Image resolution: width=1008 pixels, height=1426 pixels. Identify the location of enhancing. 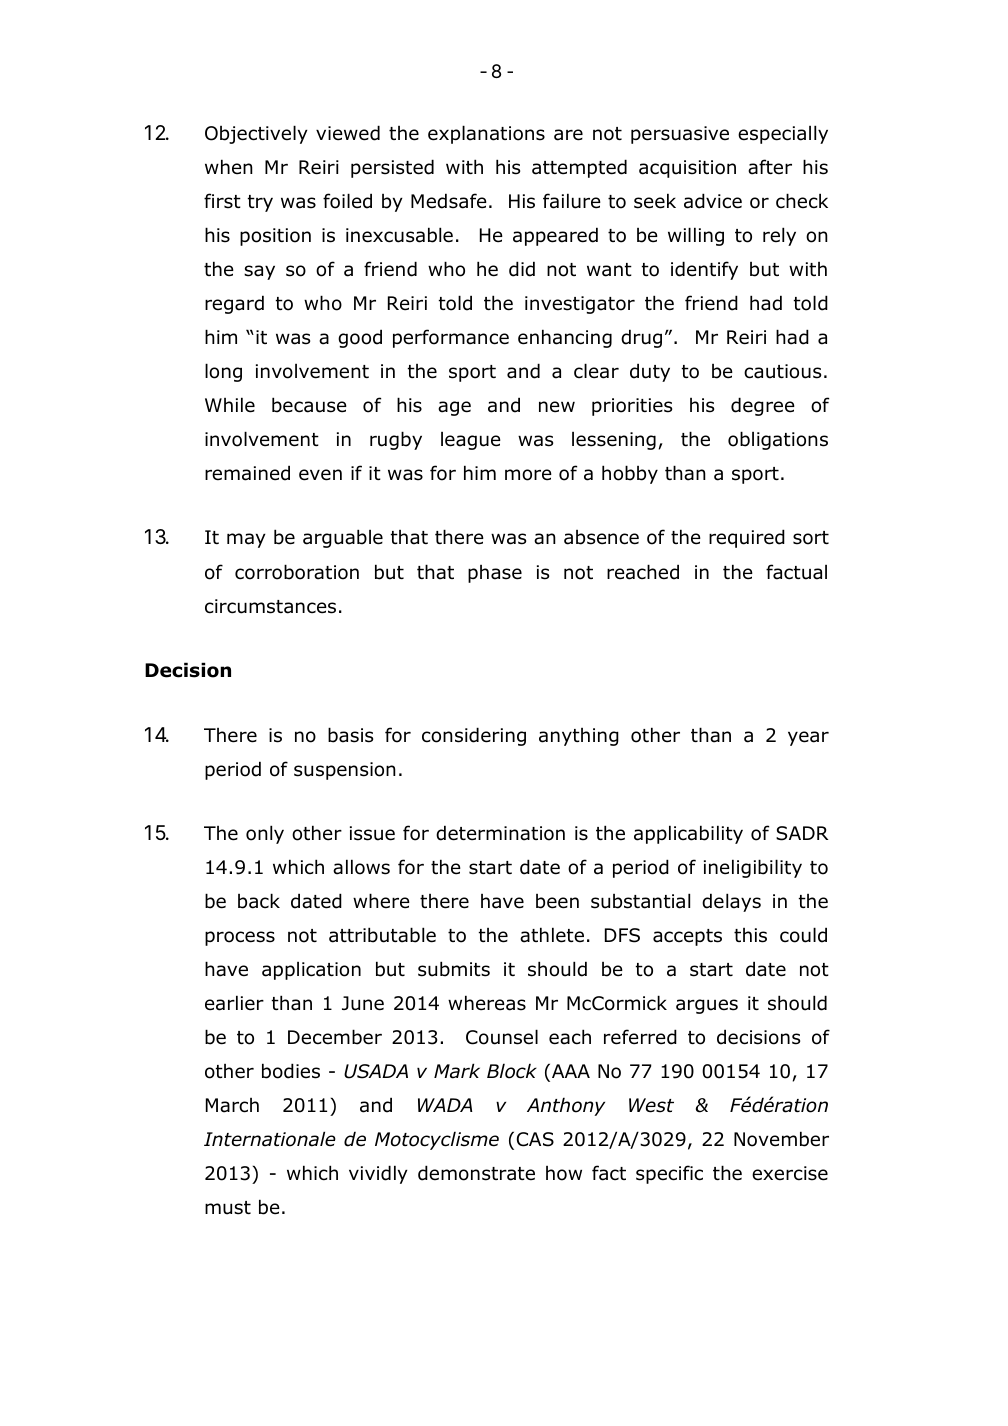
(565, 338).
